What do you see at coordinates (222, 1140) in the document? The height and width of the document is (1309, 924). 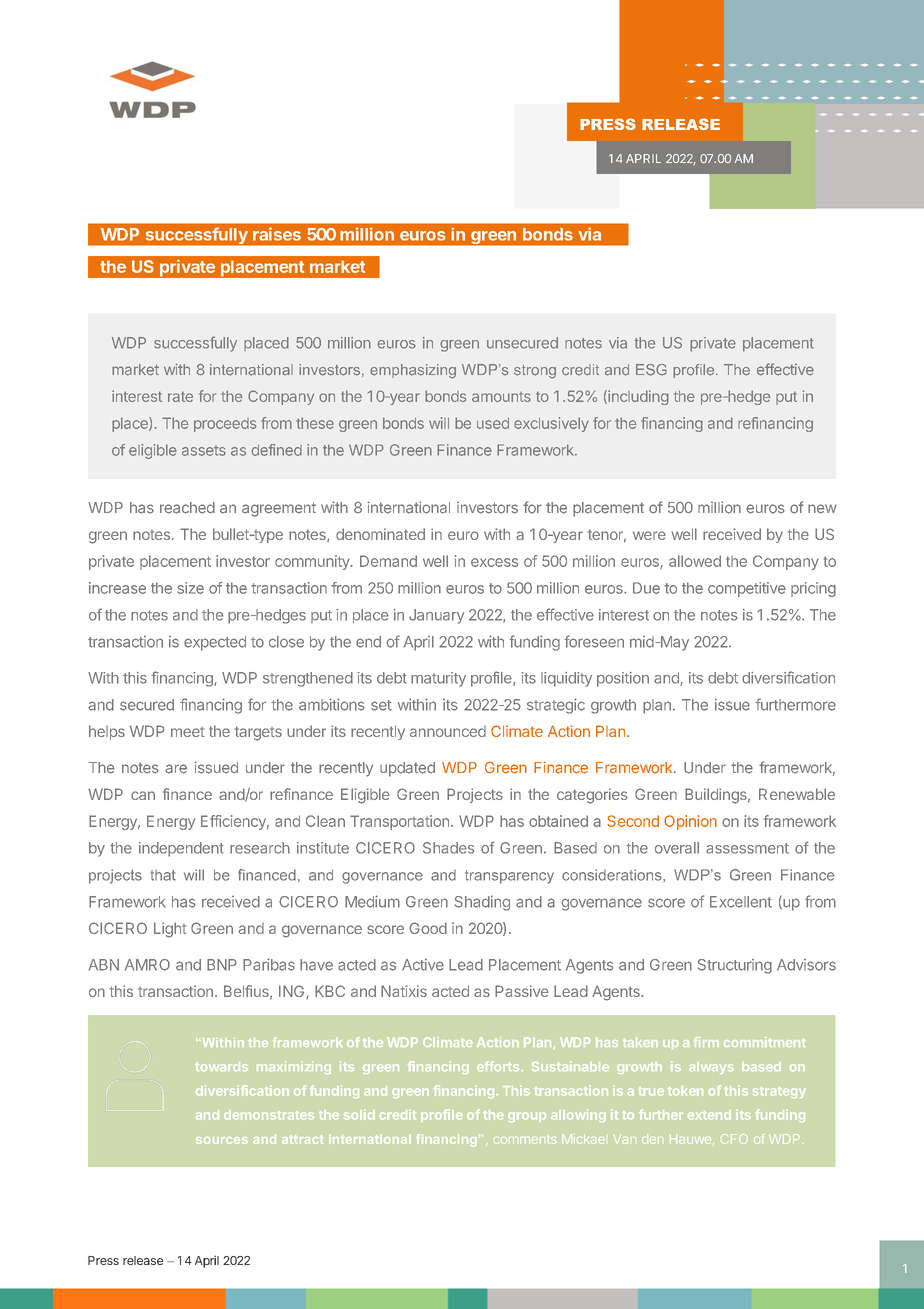 I see `sources` at bounding box center [222, 1140].
